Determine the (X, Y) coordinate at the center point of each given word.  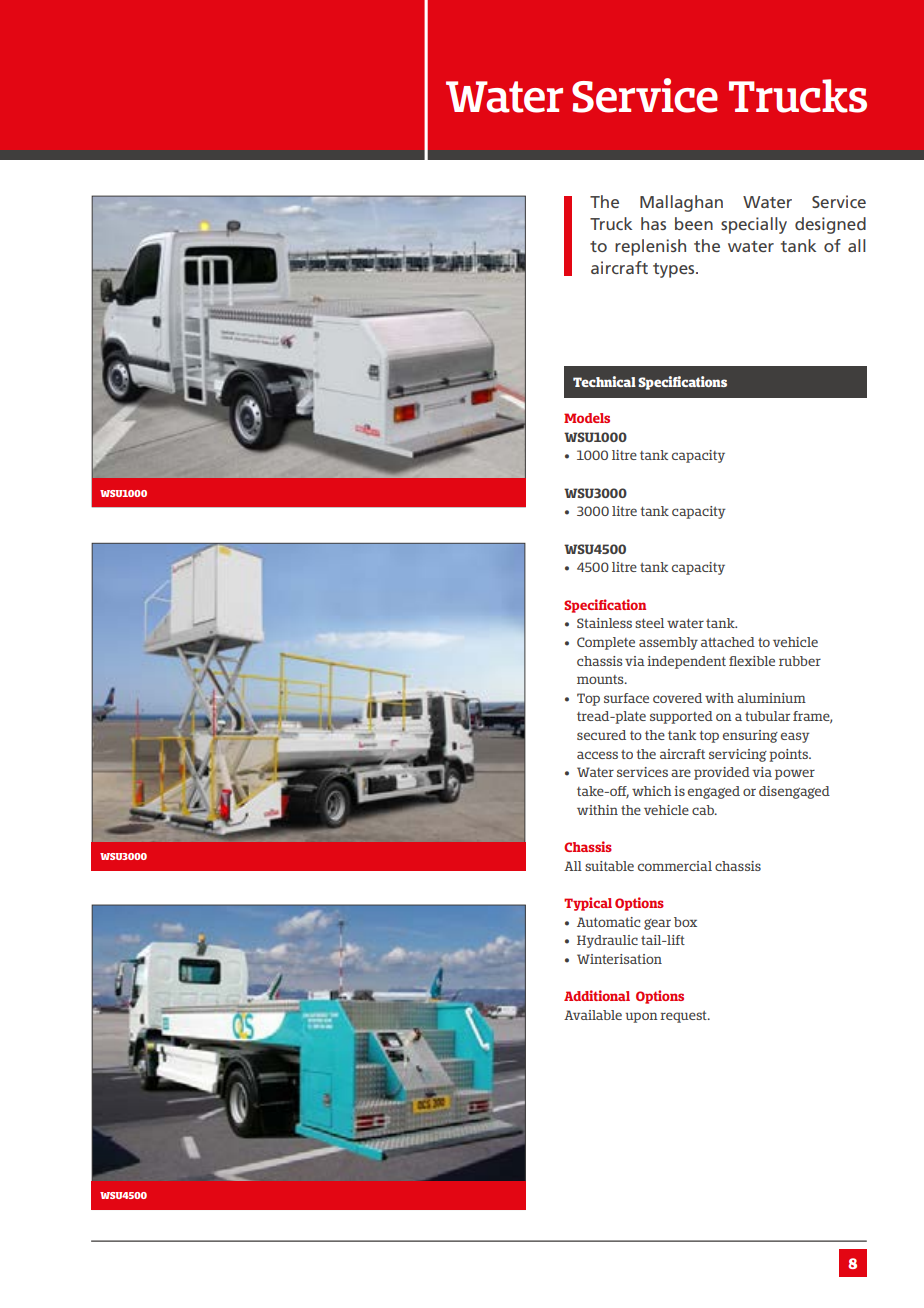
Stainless (604, 623)
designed (830, 225)
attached (728, 642)
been (694, 223)
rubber (800, 661)
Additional (597, 995)
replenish (650, 247)
